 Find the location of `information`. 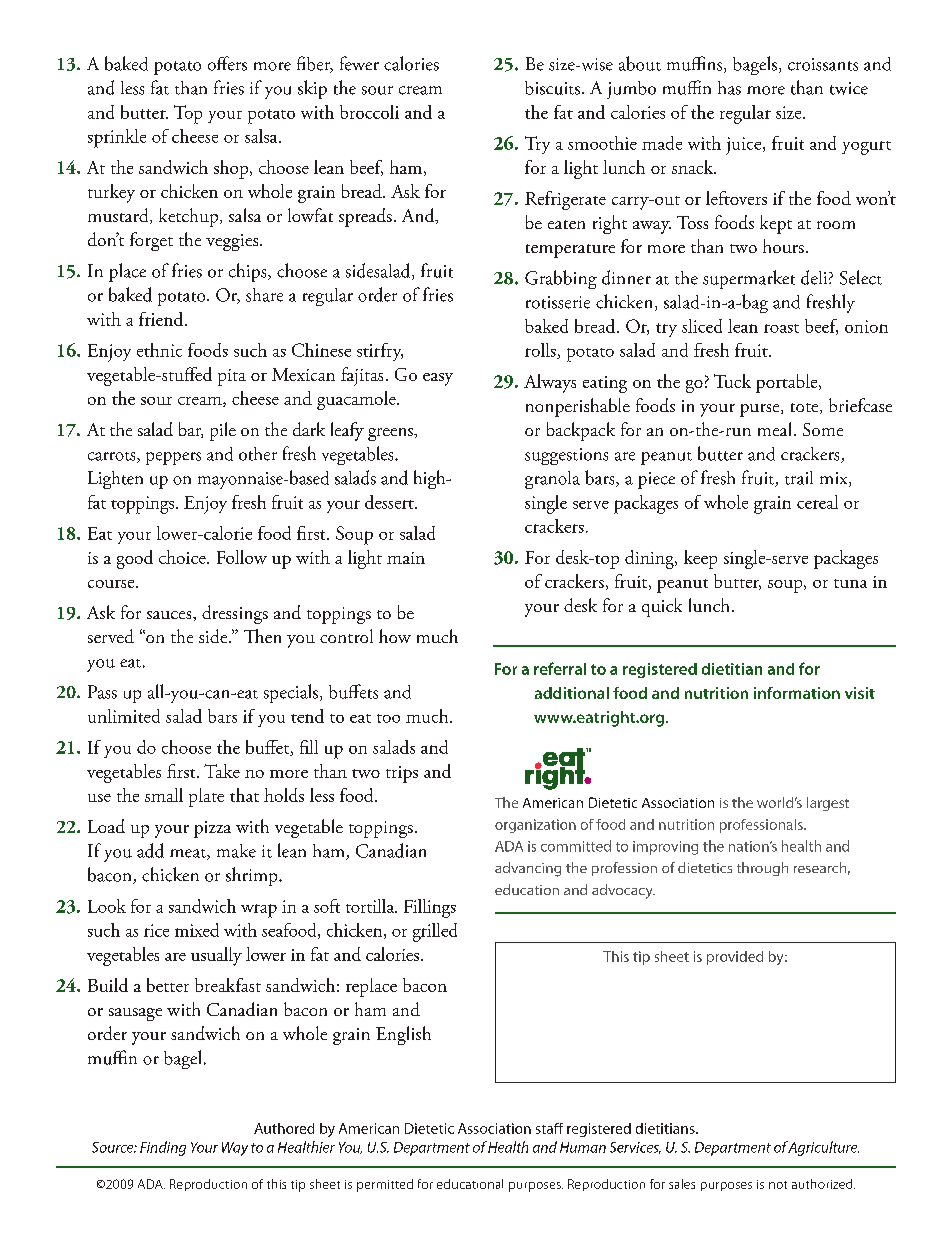

information is located at coordinates (797, 693).
